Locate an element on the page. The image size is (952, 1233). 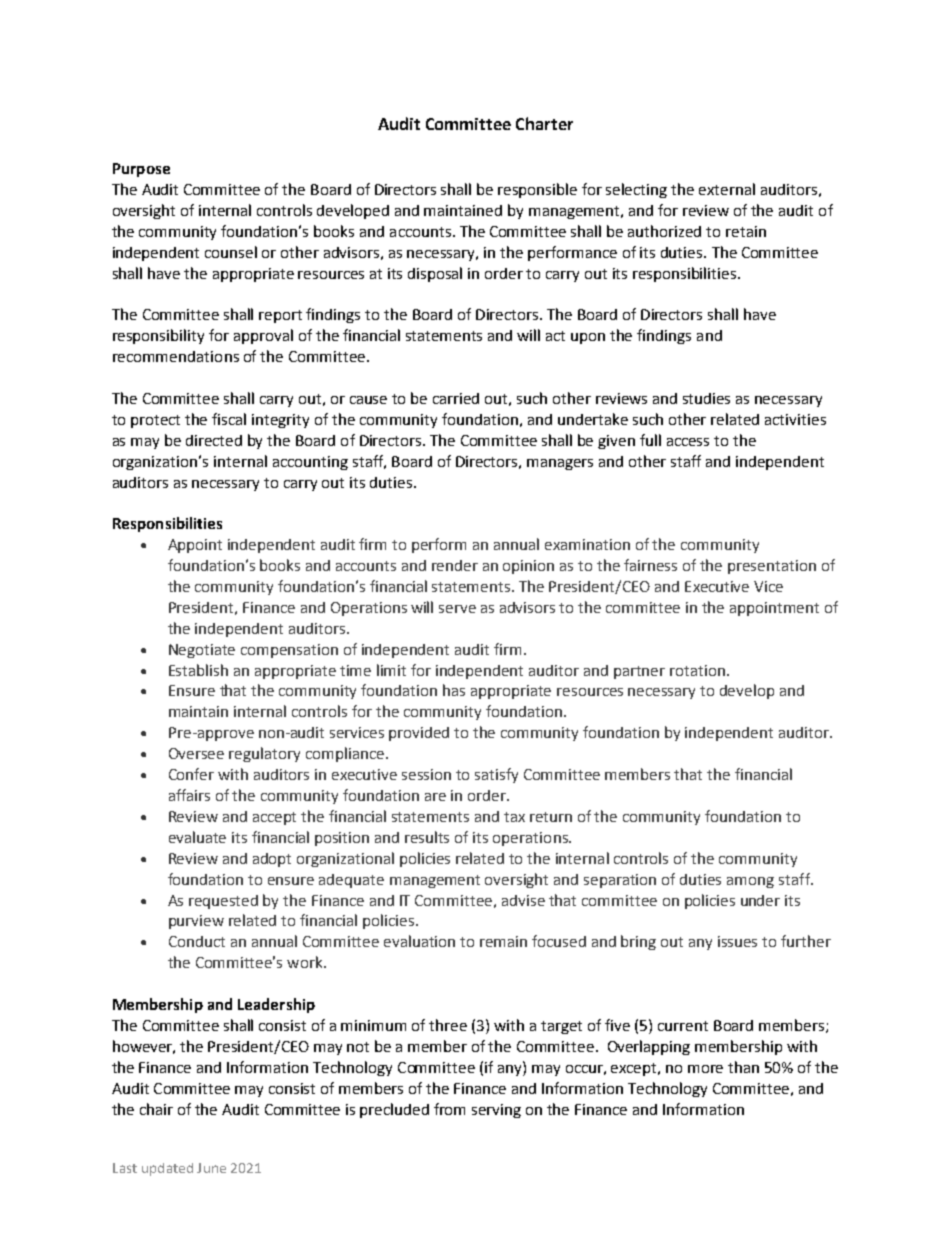
external is located at coordinates (727, 189).
